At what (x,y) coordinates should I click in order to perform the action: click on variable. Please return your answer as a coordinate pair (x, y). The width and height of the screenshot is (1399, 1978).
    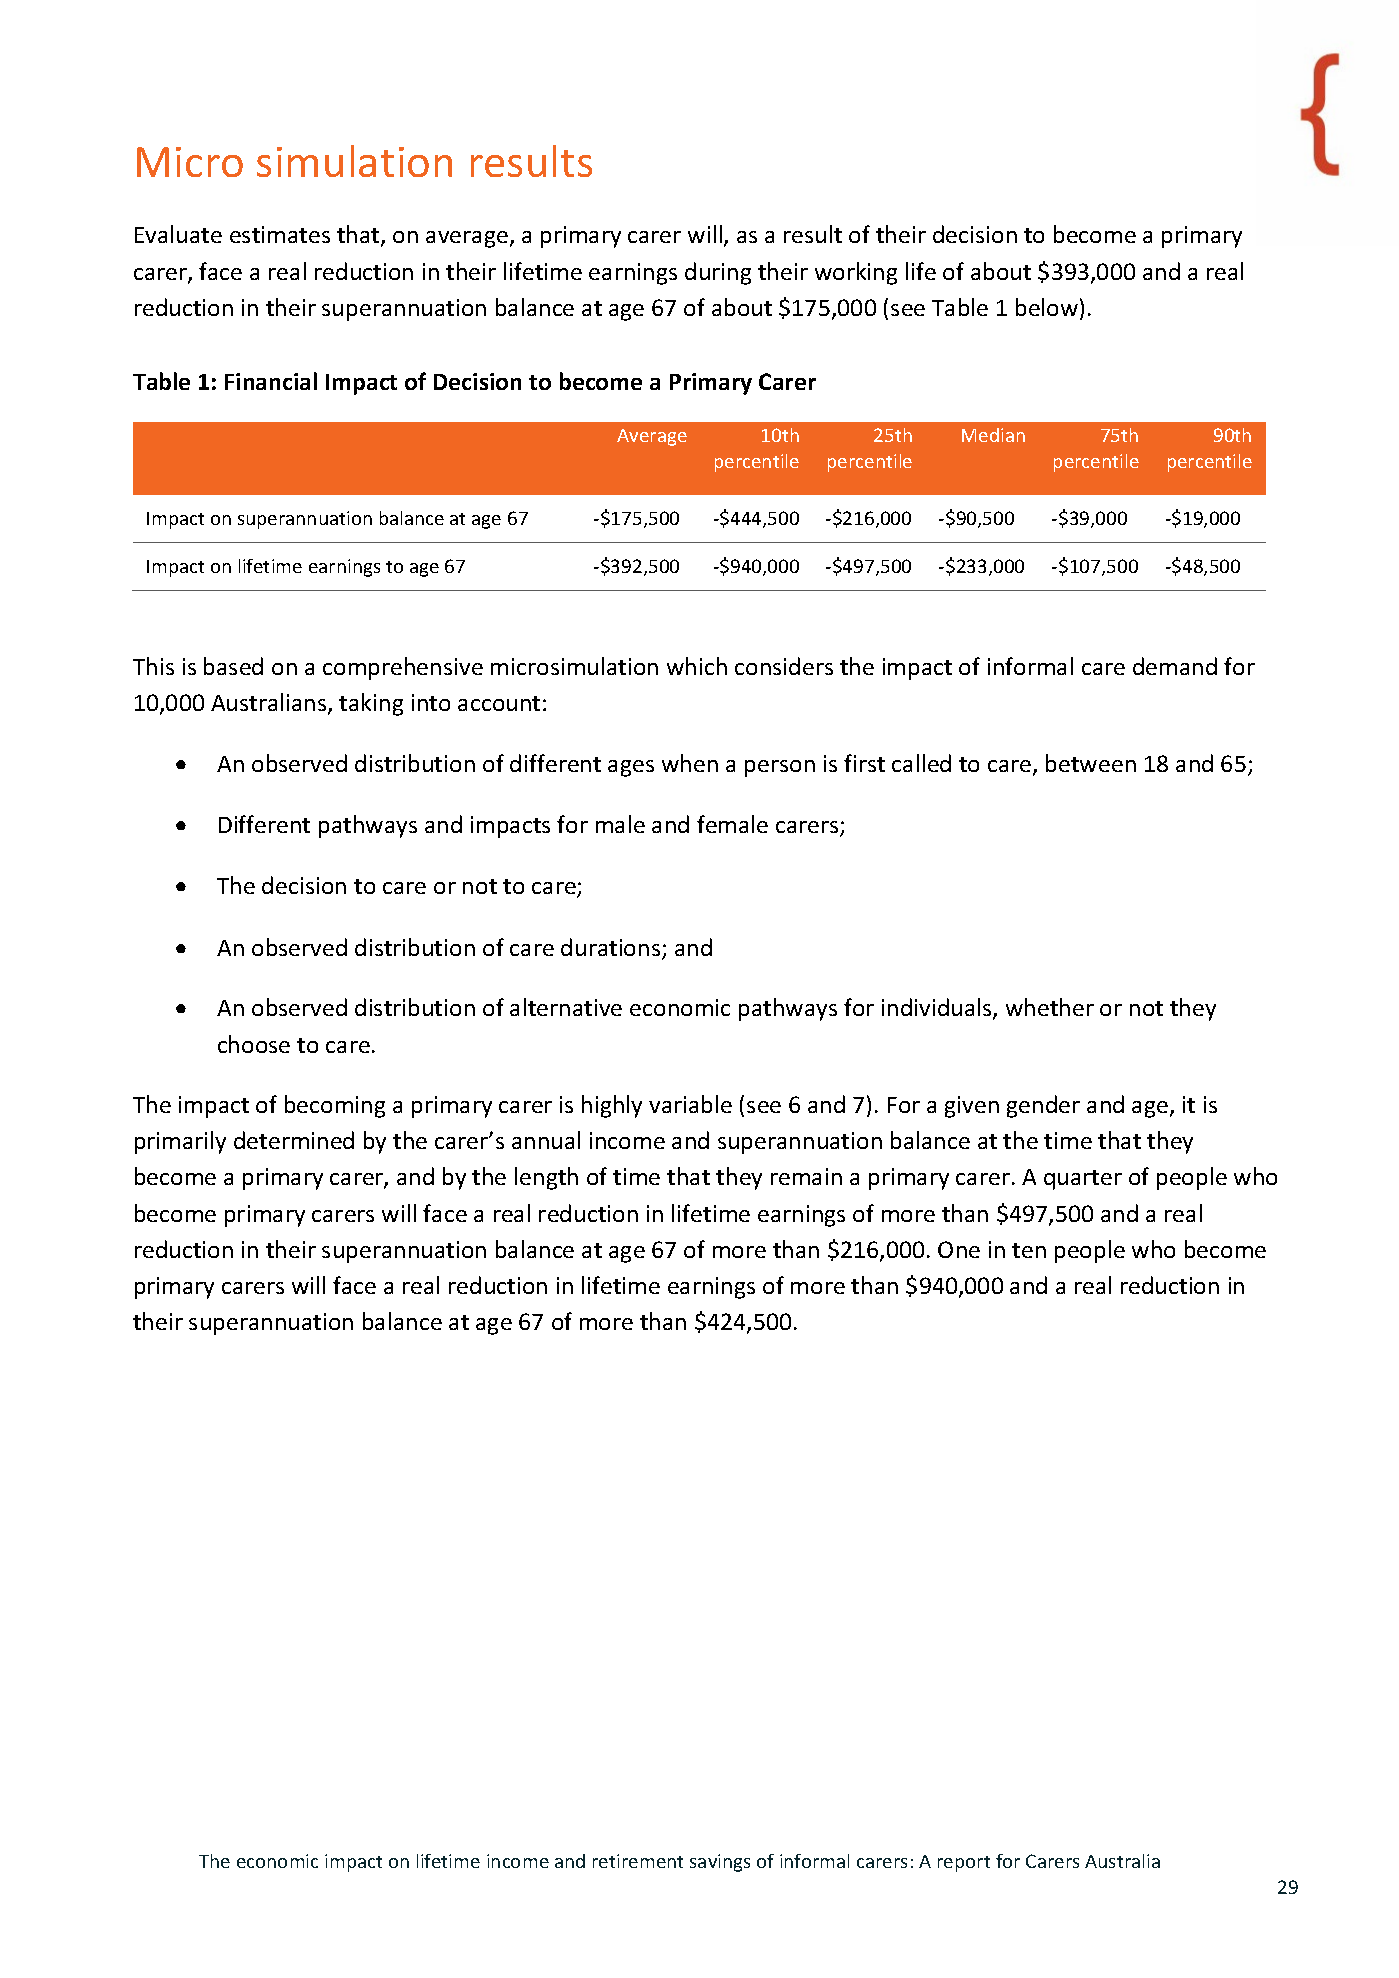
    Looking at the image, I should click on (690, 1104).
